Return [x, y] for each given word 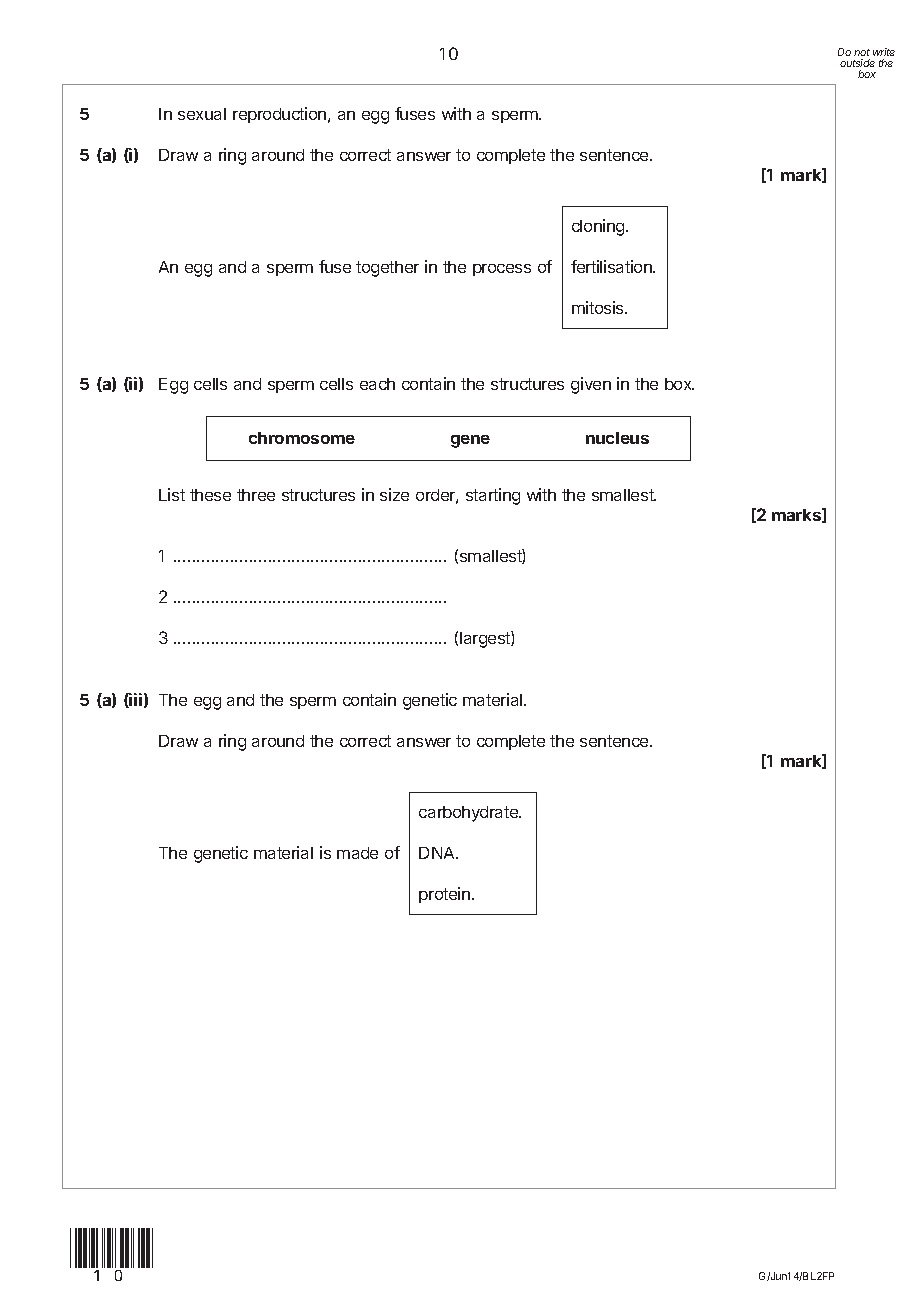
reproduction [281, 115]
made [357, 853]
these [210, 495]
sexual [202, 114]
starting [493, 496]
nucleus [617, 438]
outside [857, 63]
